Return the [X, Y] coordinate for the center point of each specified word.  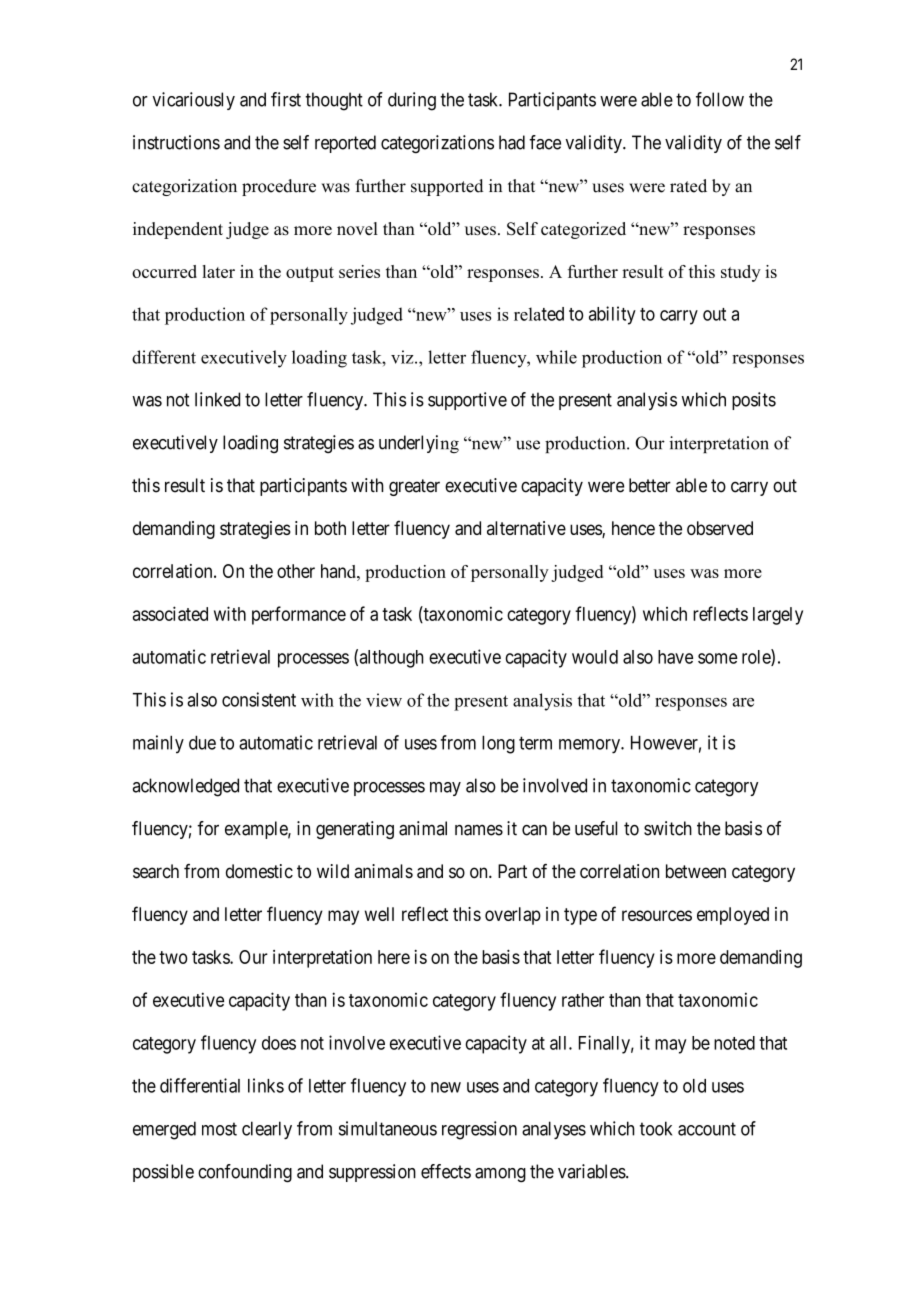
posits [754, 401]
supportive [467, 401]
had [512, 142]
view [384, 700]
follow [720, 99]
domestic [259, 871]
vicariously [193, 101]
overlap [513, 916]
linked [217, 399]
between [696, 871]
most [219, 1129]
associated [170, 613]
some [718, 658]
